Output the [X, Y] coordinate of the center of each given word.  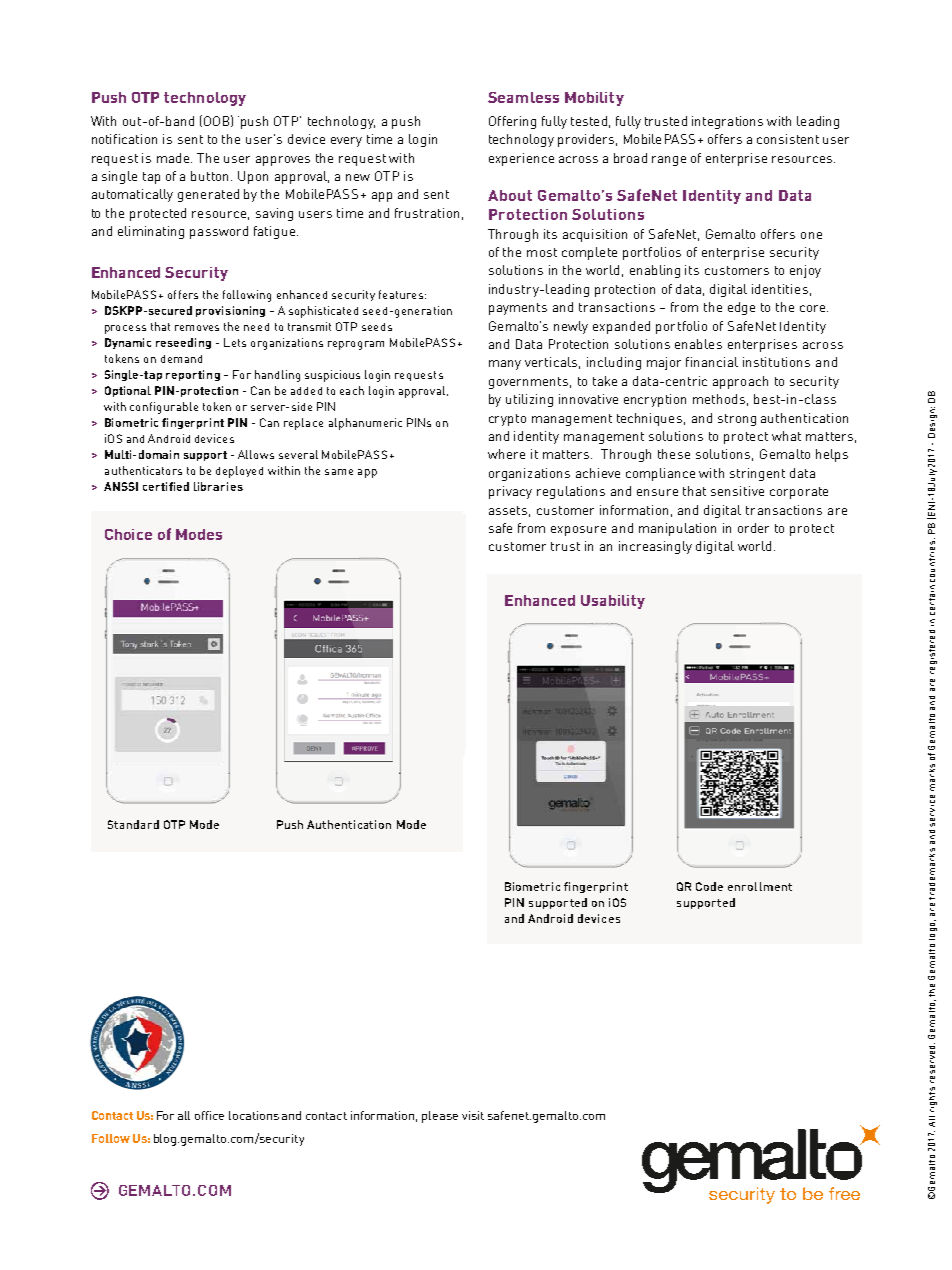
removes [197, 328]
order [753, 528]
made [174, 158]
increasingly [655, 547]
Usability [613, 602]
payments [518, 309]
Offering [512, 122]
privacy [510, 492]
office [209, 1115]
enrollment [760, 886]
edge [741, 308]
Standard [133, 824]
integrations [727, 122]
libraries [218, 486]
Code [709, 886]
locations [254, 1115]
